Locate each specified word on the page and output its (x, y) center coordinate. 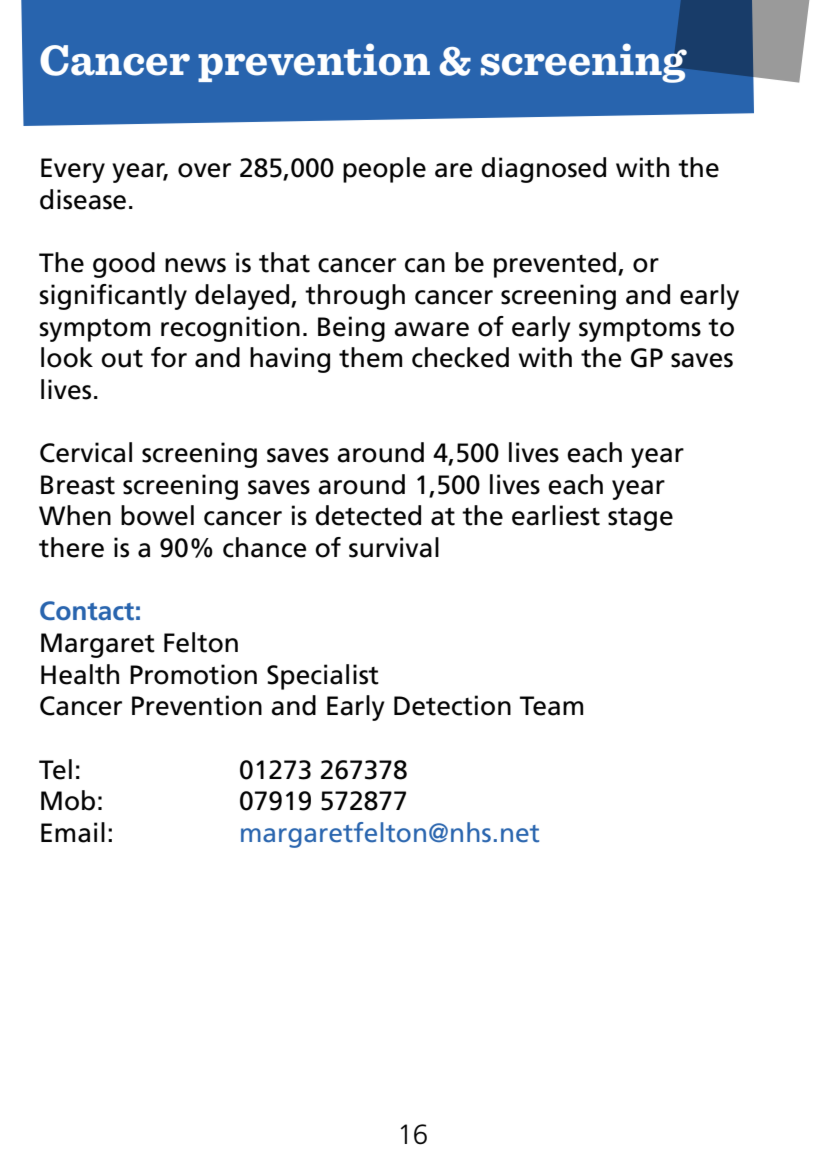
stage (640, 519)
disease (83, 199)
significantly (113, 297)
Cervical (86, 452)
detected (368, 515)
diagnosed (543, 170)
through (355, 297)
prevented (555, 265)
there (71, 547)
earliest (556, 515)
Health (80, 674)
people (384, 170)
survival (394, 547)
